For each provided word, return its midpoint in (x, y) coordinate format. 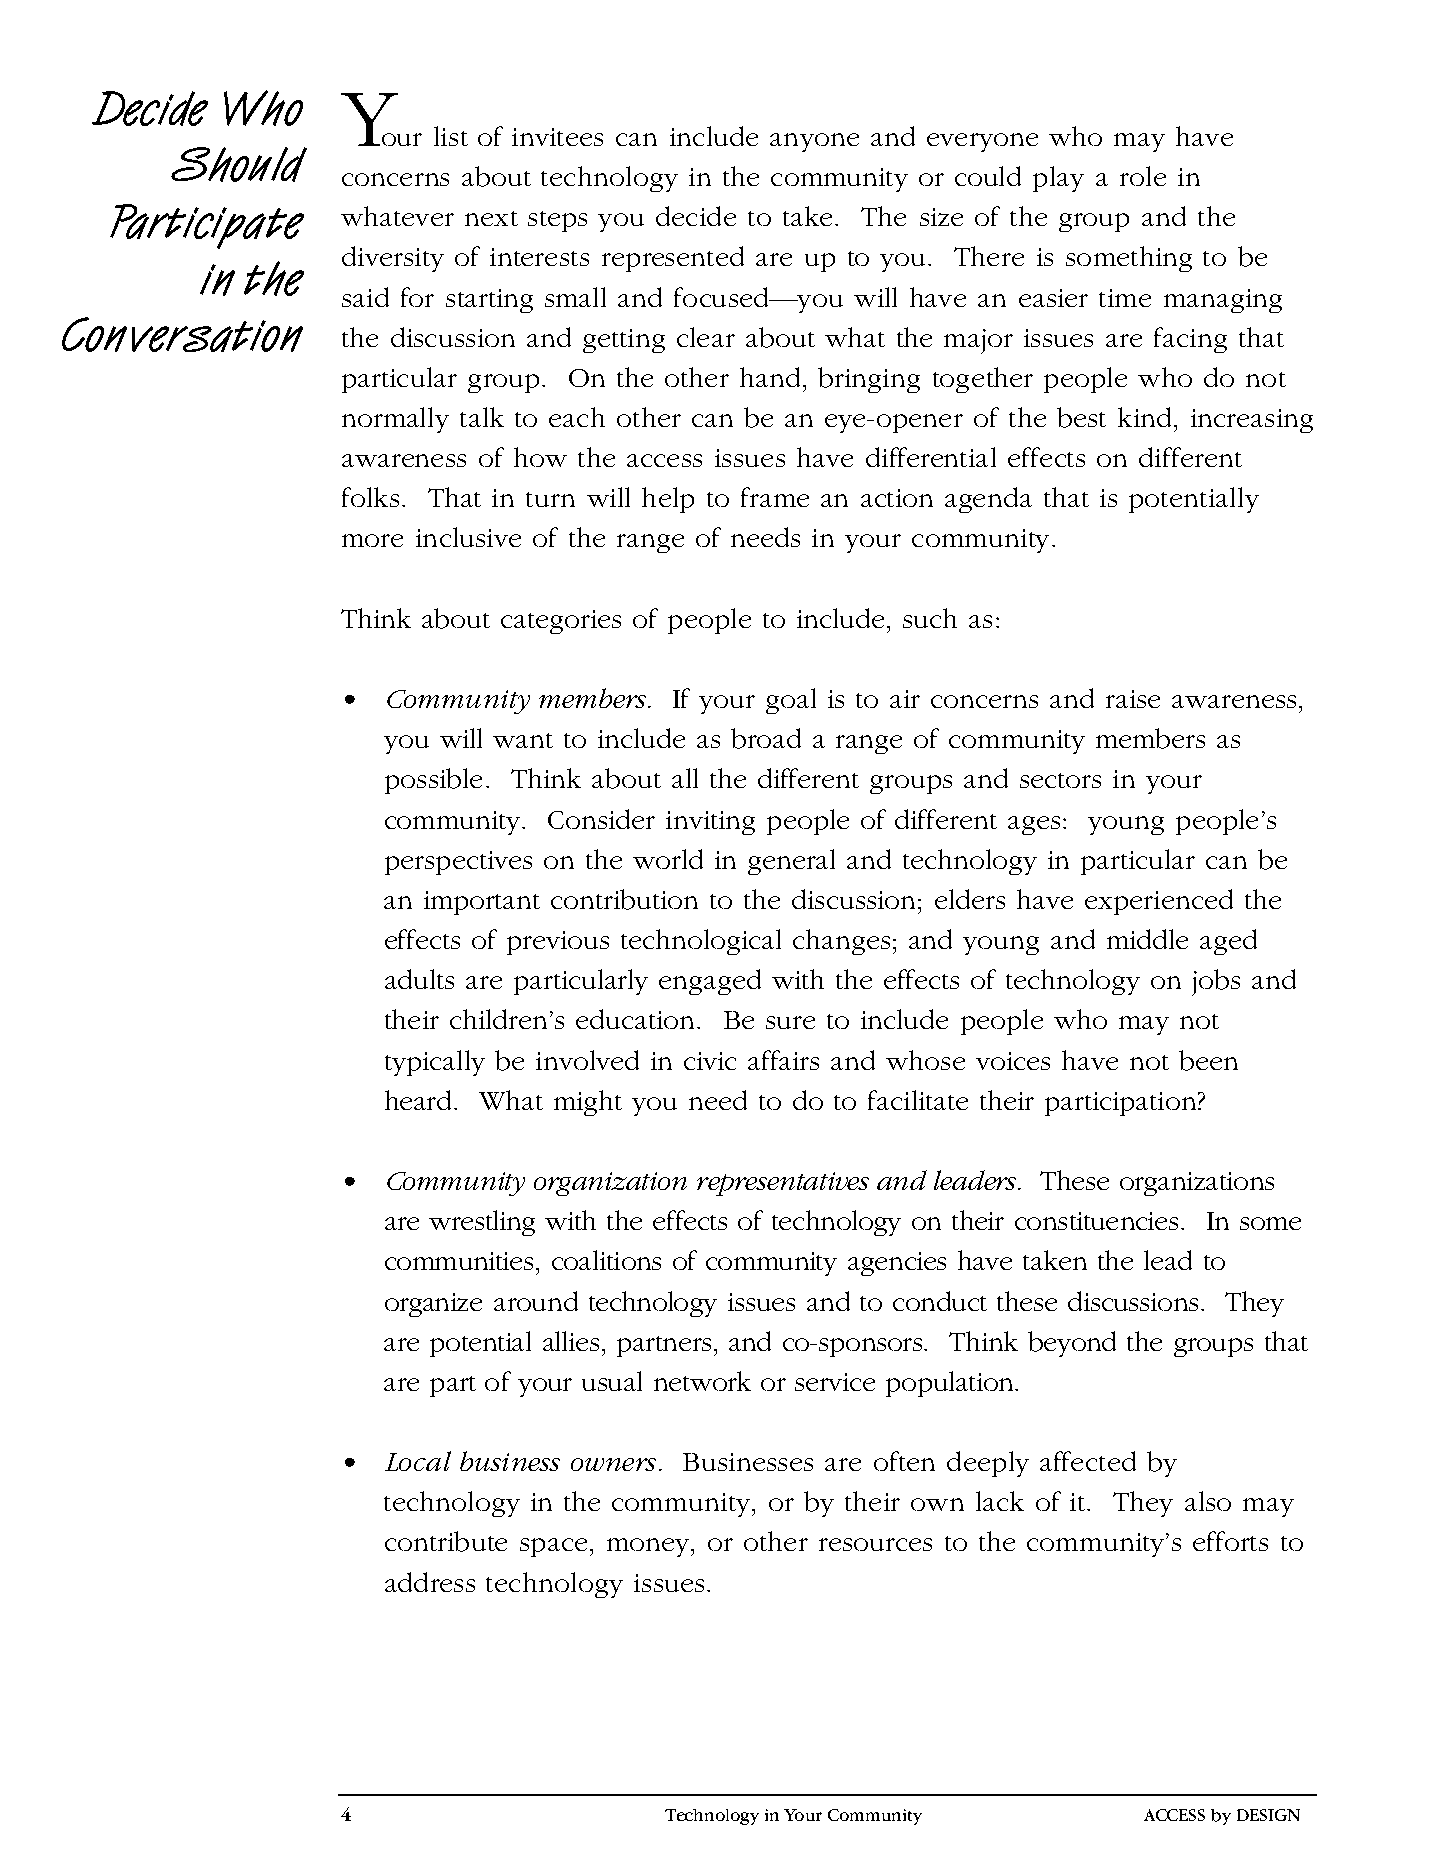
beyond (1072, 1344)
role (1143, 176)
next (491, 218)
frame (775, 497)
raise (1133, 699)
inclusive (468, 537)
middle (1147, 939)
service (835, 1382)
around (536, 1301)
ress (453, 1585)
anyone (814, 142)
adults (419, 979)
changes (841, 942)
